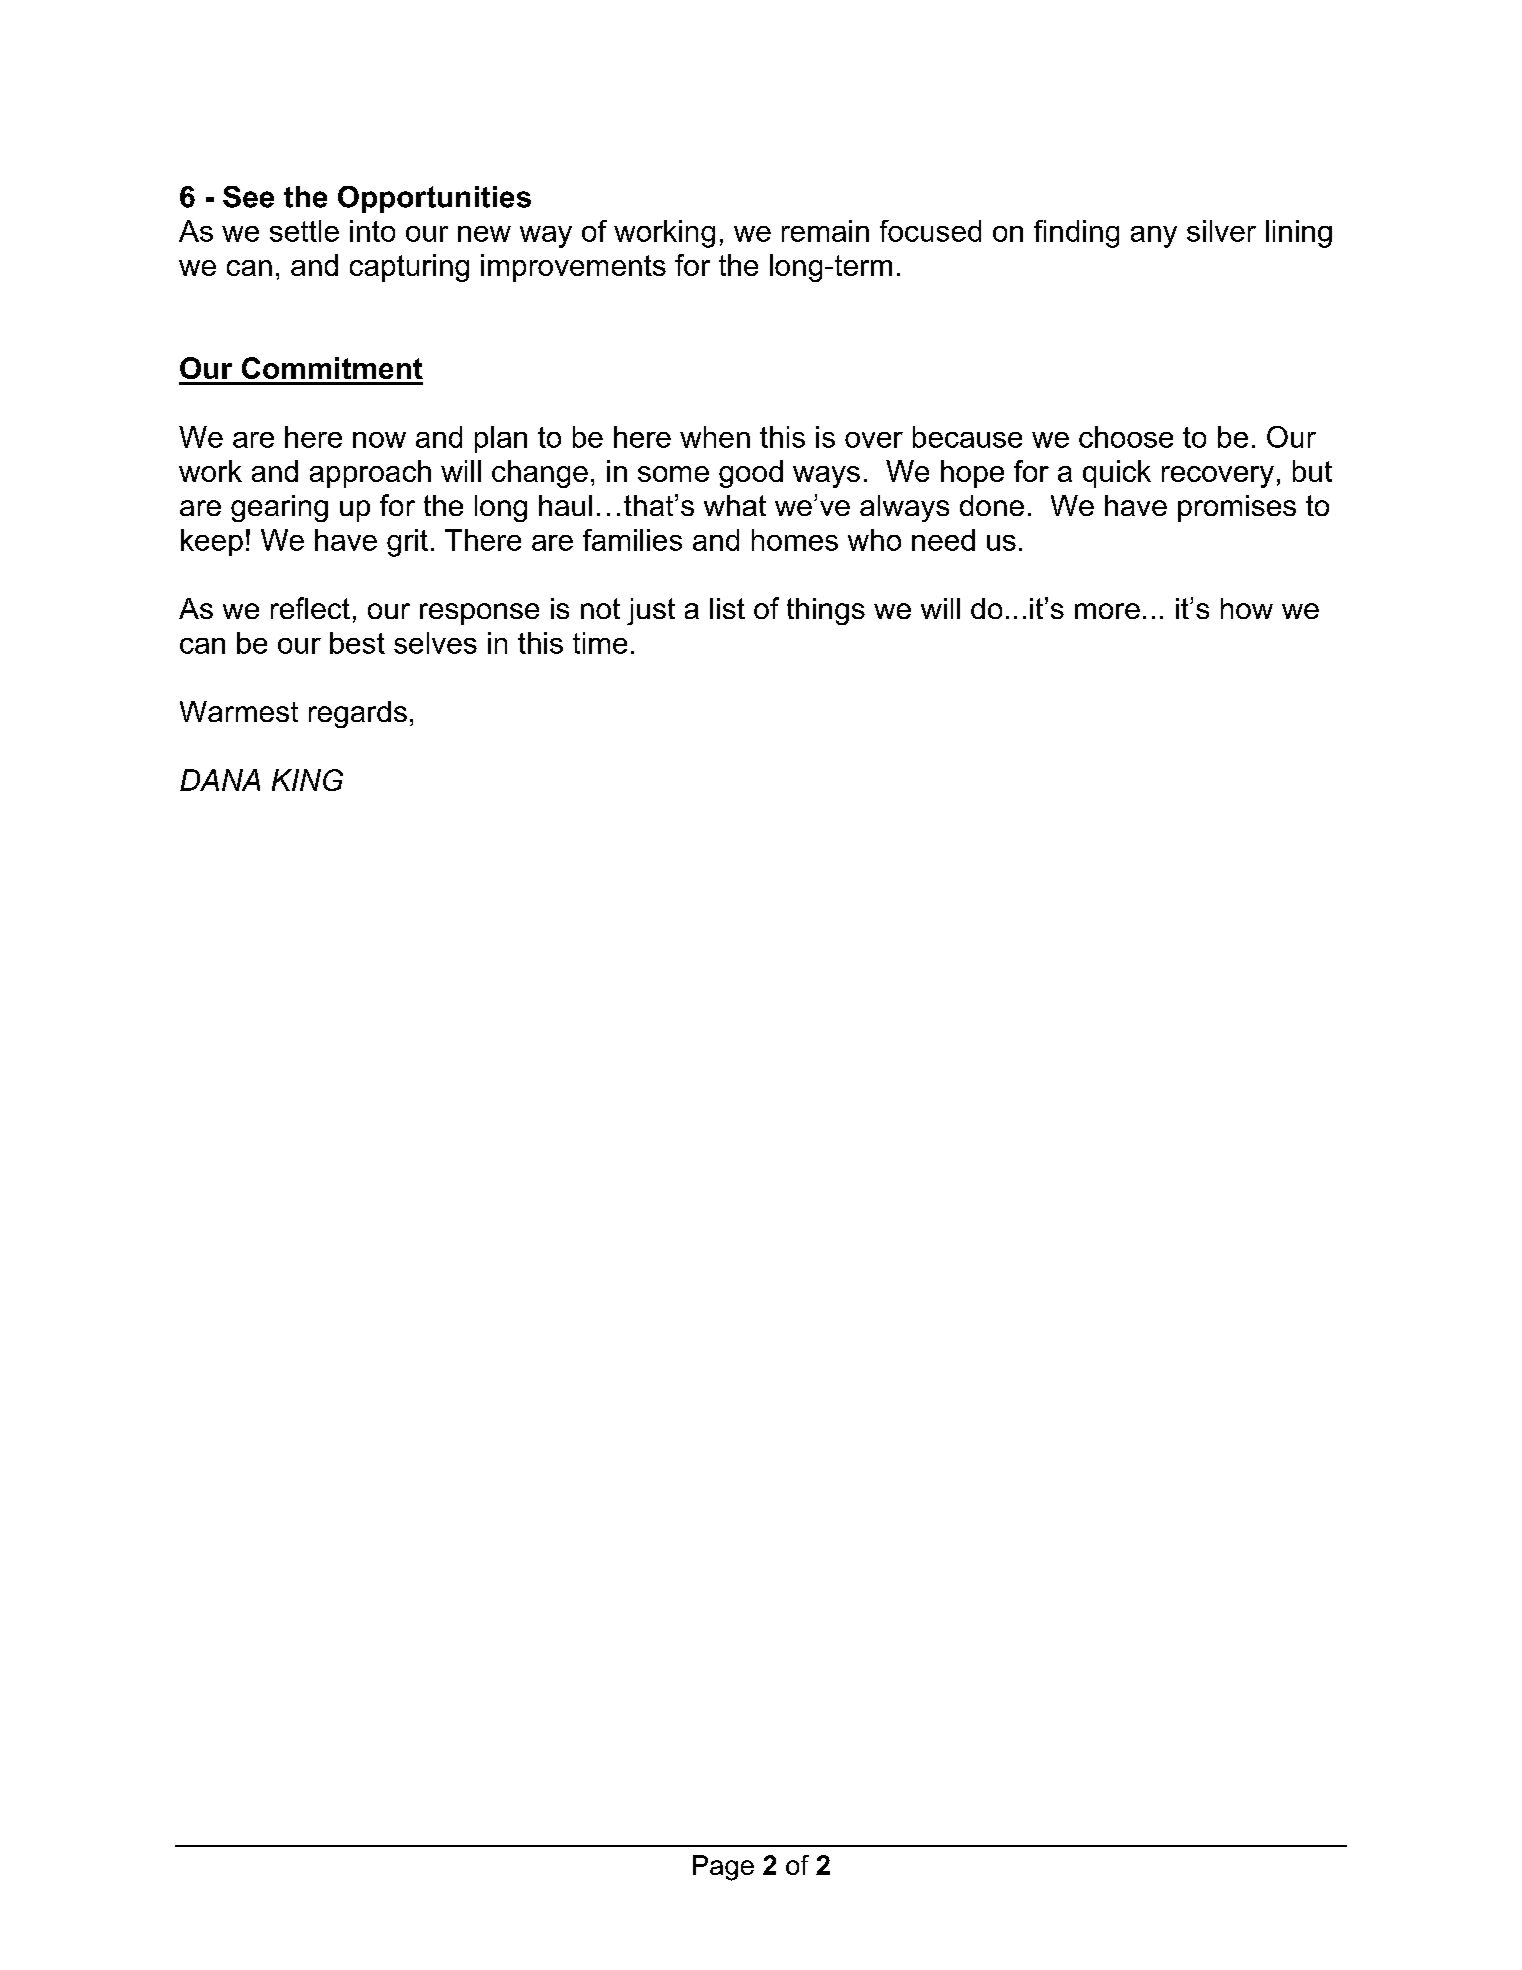 The image size is (1522, 1970). I want to click on into, so click(372, 231).
